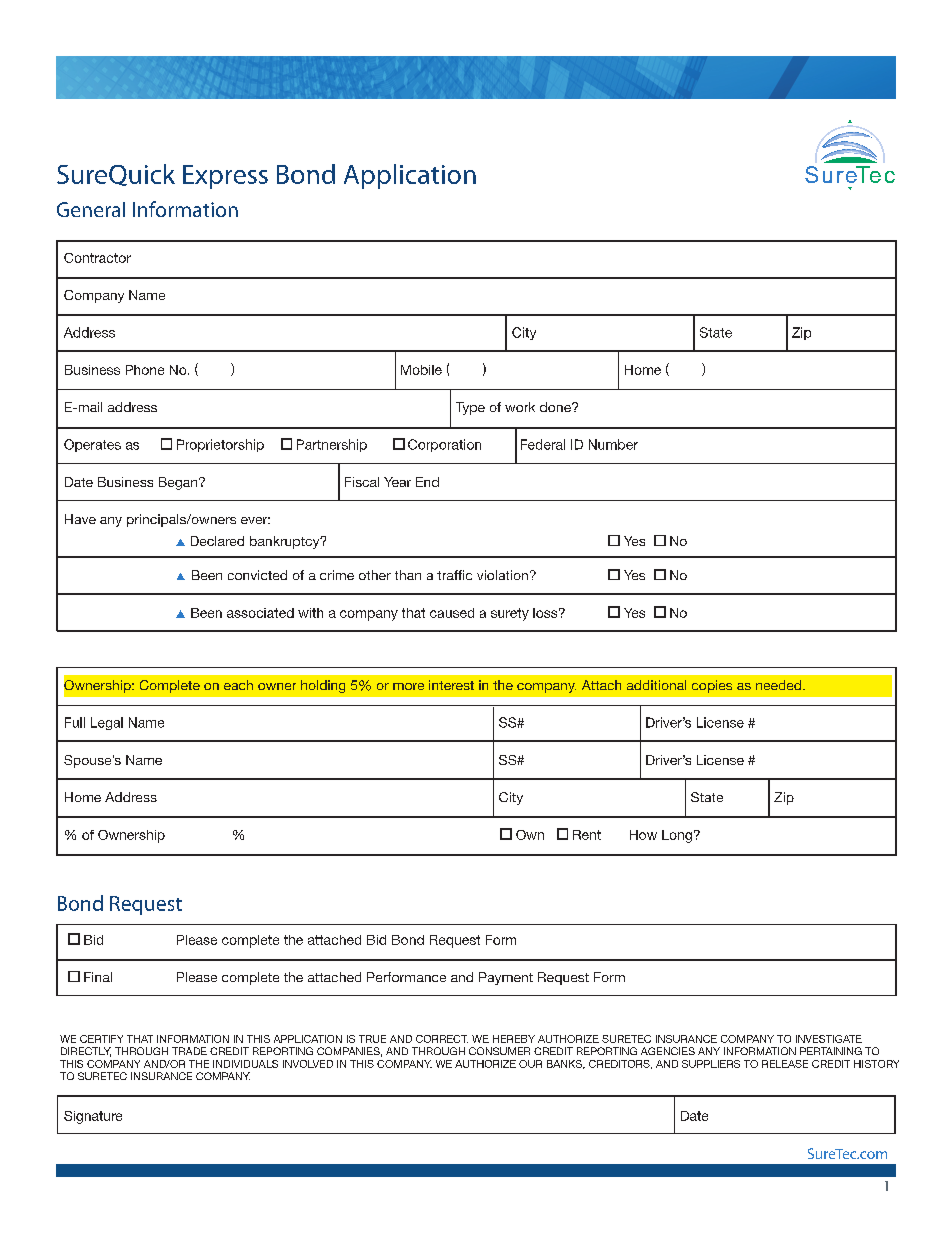 The image size is (952, 1233). I want to click on needed, so click(780, 685).
